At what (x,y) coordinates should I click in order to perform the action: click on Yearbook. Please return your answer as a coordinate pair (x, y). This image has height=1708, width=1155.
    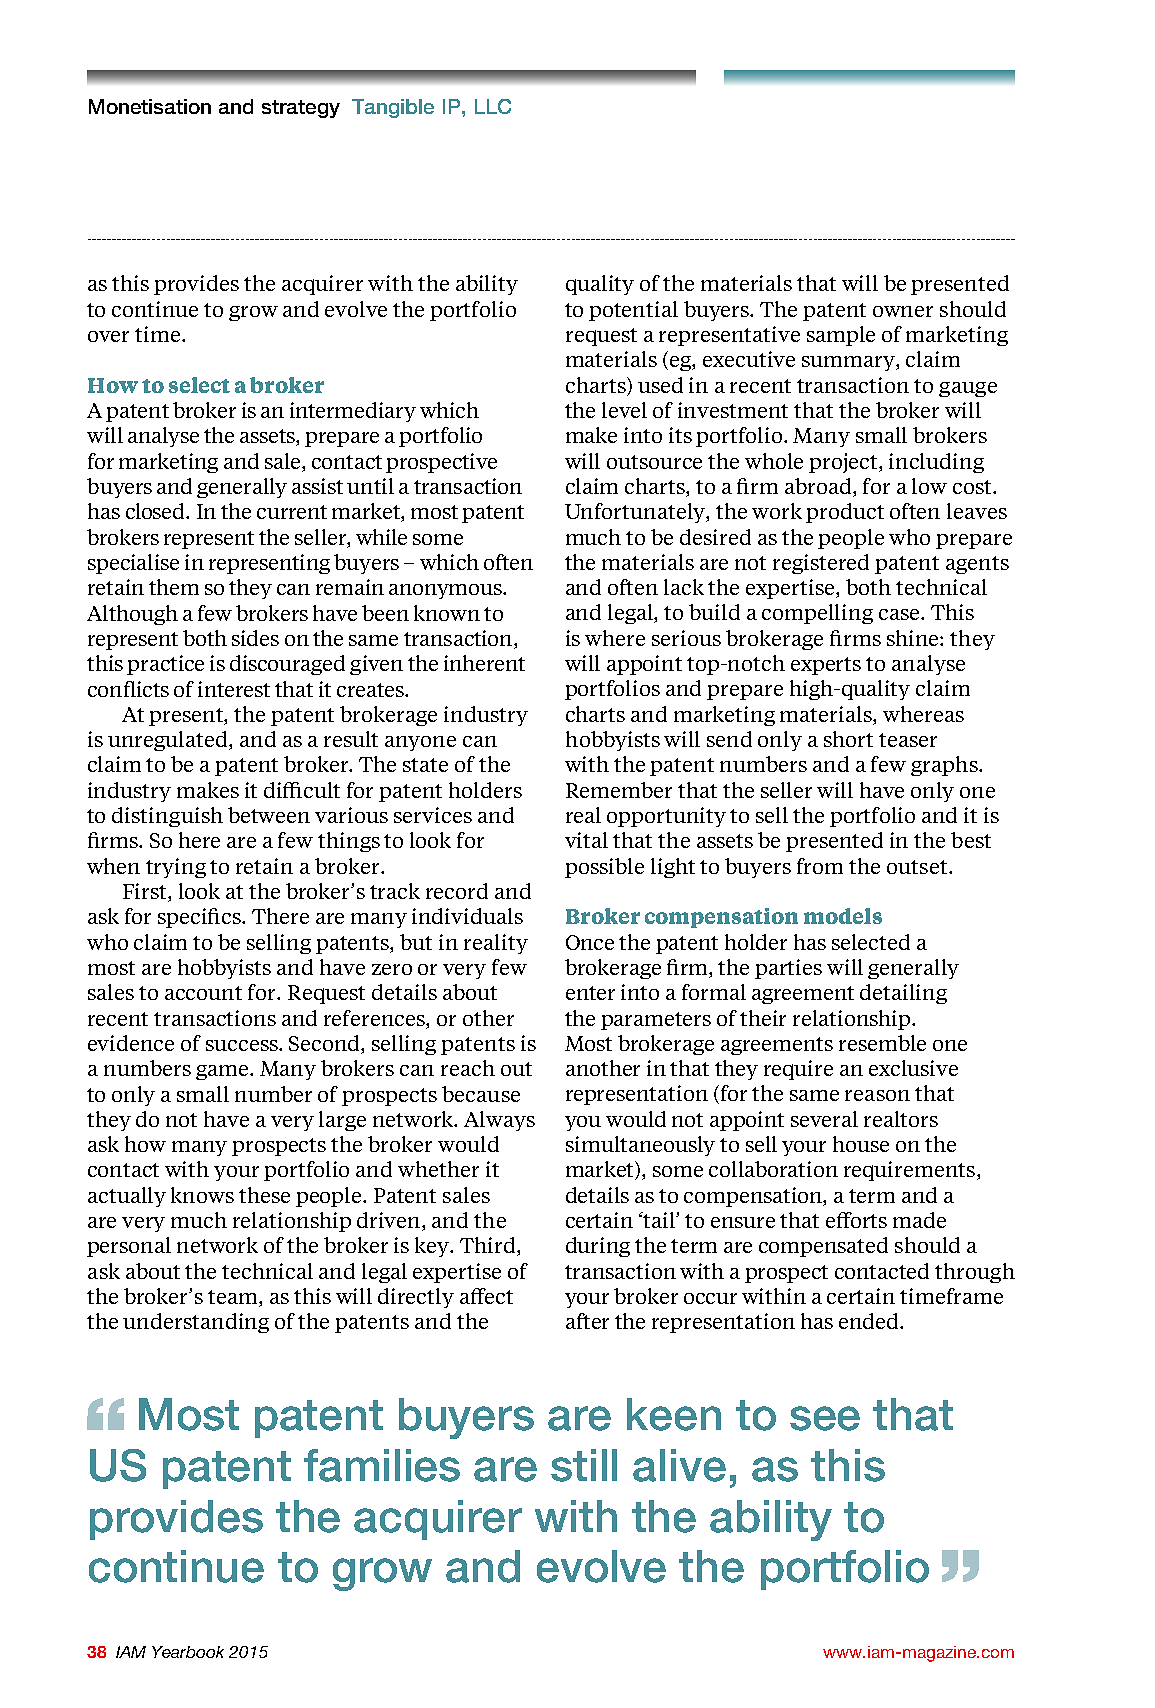
    Looking at the image, I should click on (188, 1652).
